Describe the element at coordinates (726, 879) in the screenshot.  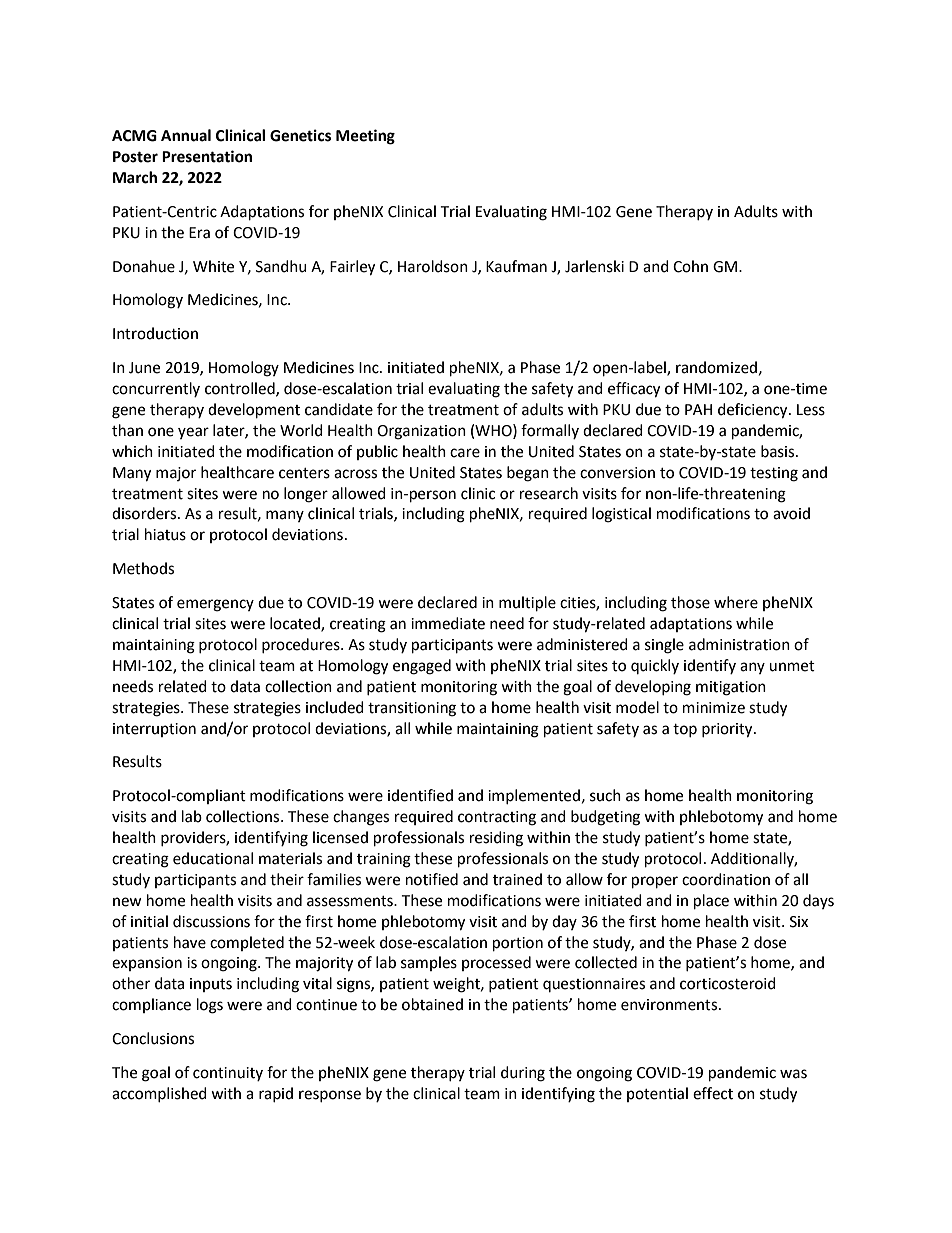
I see `coordination` at that location.
